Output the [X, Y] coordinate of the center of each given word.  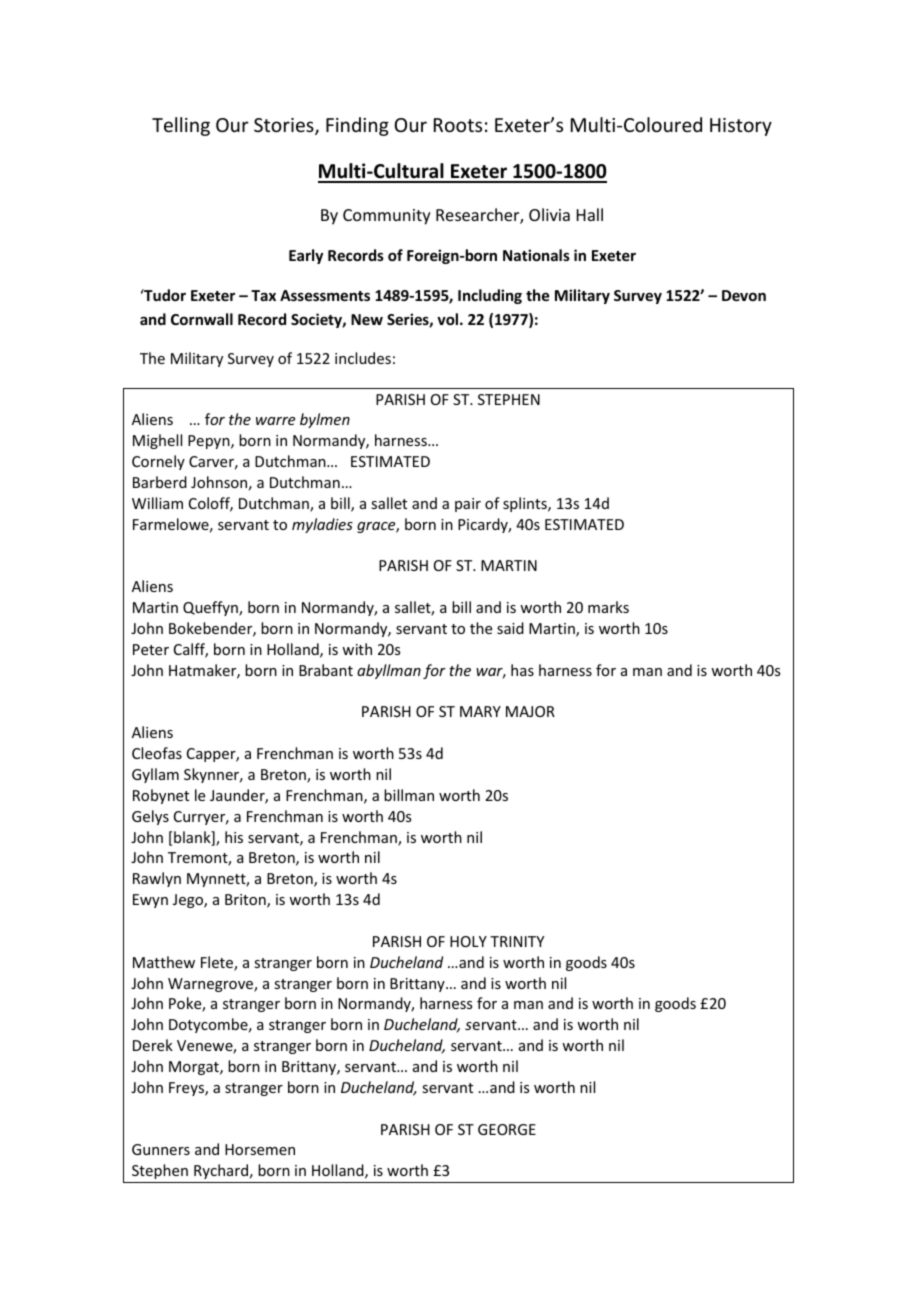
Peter [151, 649]
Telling [181, 126]
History [741, 127]
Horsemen [260, 1149]
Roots [458, 125]
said [510, 628]
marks [608, 607]
